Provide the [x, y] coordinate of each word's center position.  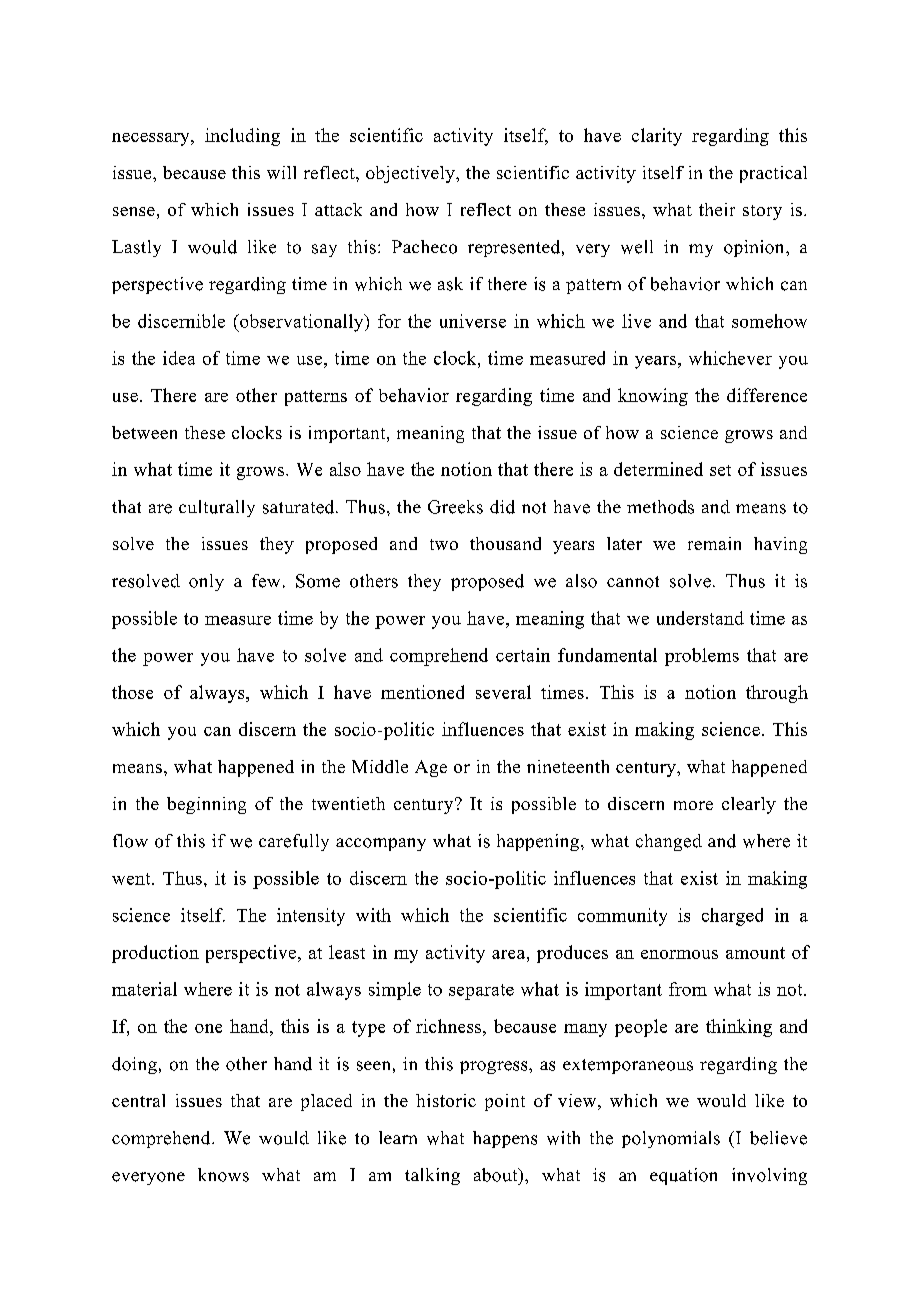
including [242, 137]
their [717, 209]
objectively [411, 174]
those [132, 692]
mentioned [422, 692]
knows [223, 1175]
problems [702, 657]
